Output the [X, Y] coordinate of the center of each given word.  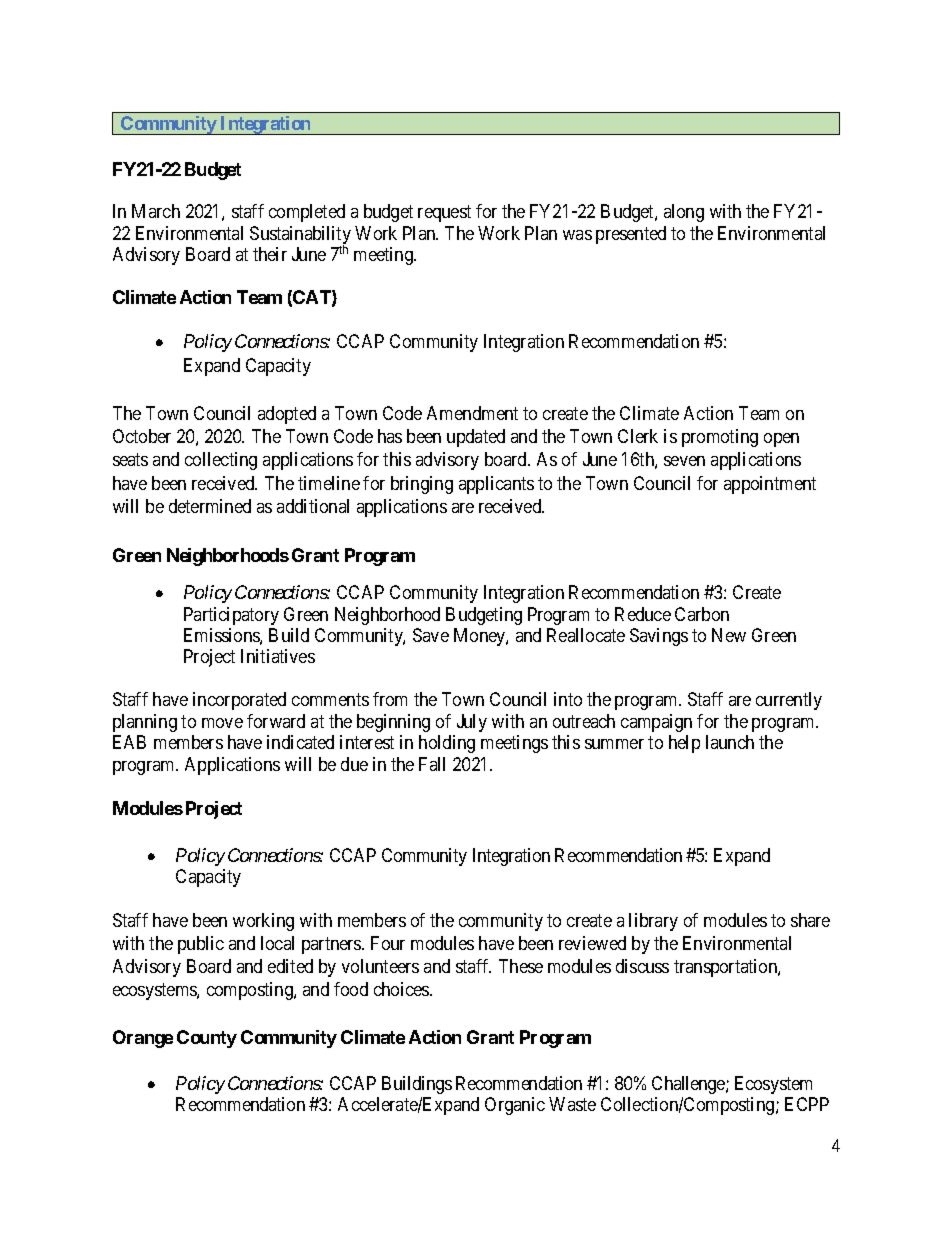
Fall [432, 764]
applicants [496, 485]
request [444, 213]
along [684, 213]
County [207, 1039]
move [222, 723]
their [270, 254]
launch [730, 742]
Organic [515, 1106]
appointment [770, 485]
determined [210, 506]
